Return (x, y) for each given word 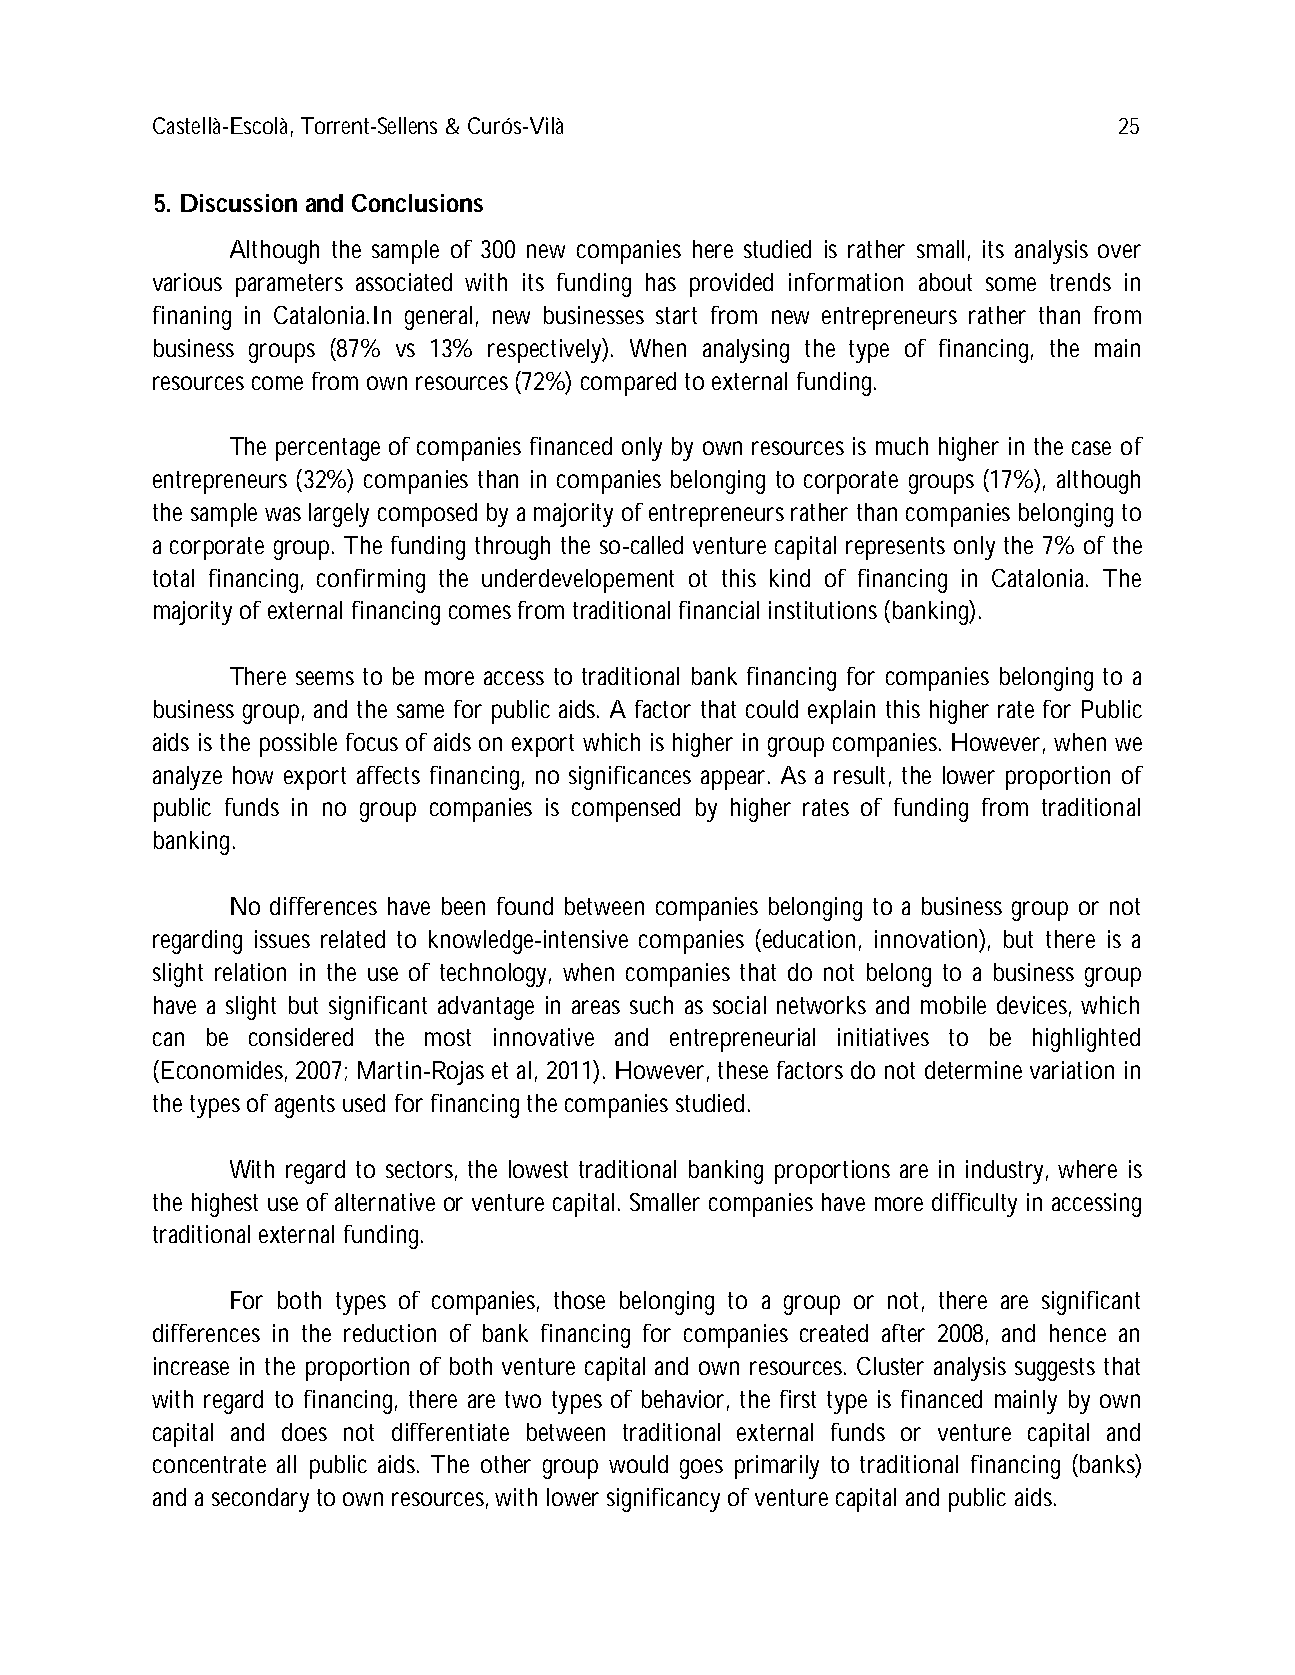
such (651, 1005)
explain (841, 712)
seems (325, 678)
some (1011, 284)
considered (301, 1037)
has (661, 282)
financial (719, 610)
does (304, 1432)
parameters (289, 285)
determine (973, 1070)
